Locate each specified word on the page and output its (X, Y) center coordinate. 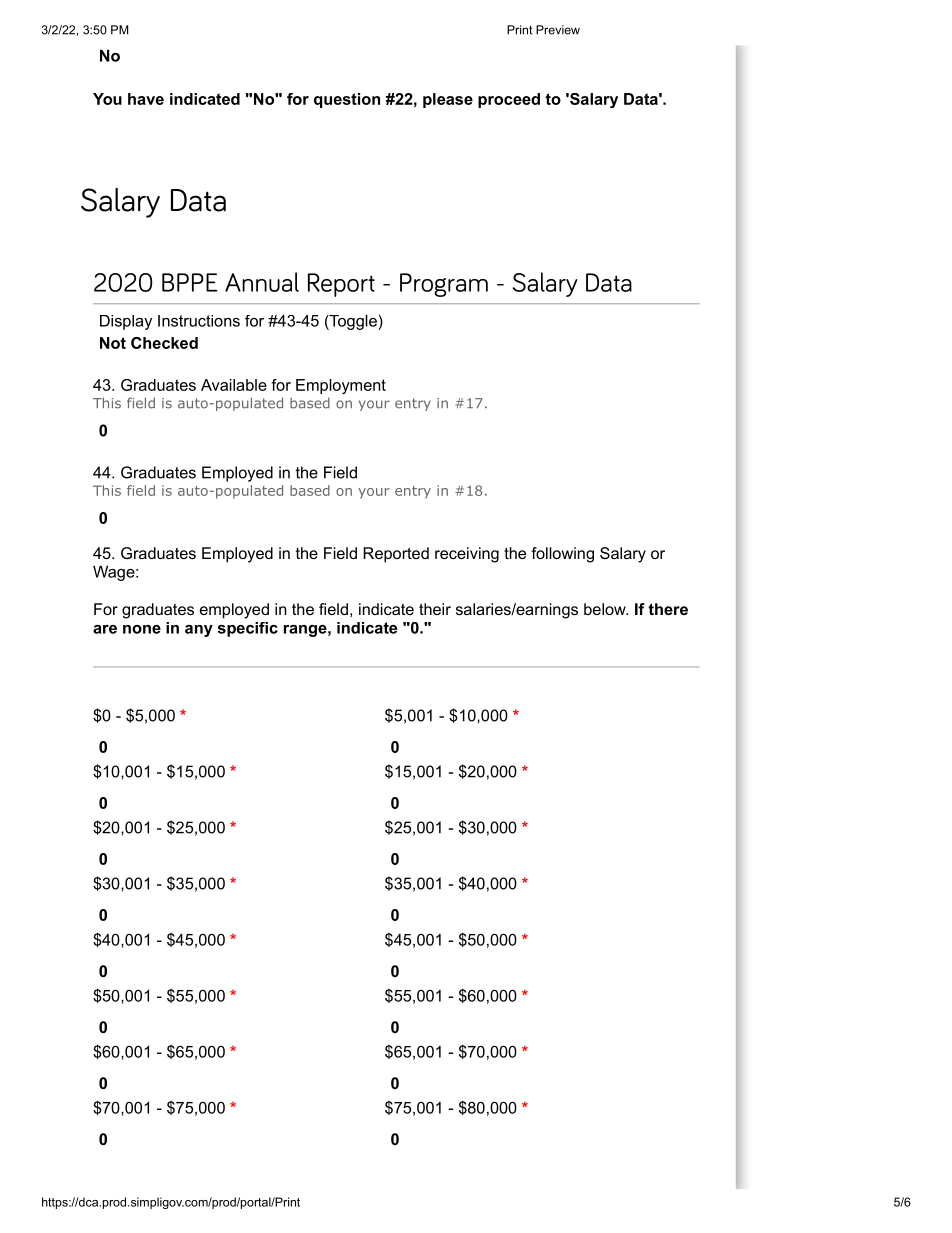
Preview (558, 30)
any (199, 631)
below (606, 609)
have (146, 99)
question (347, 100)
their (435, 609)
